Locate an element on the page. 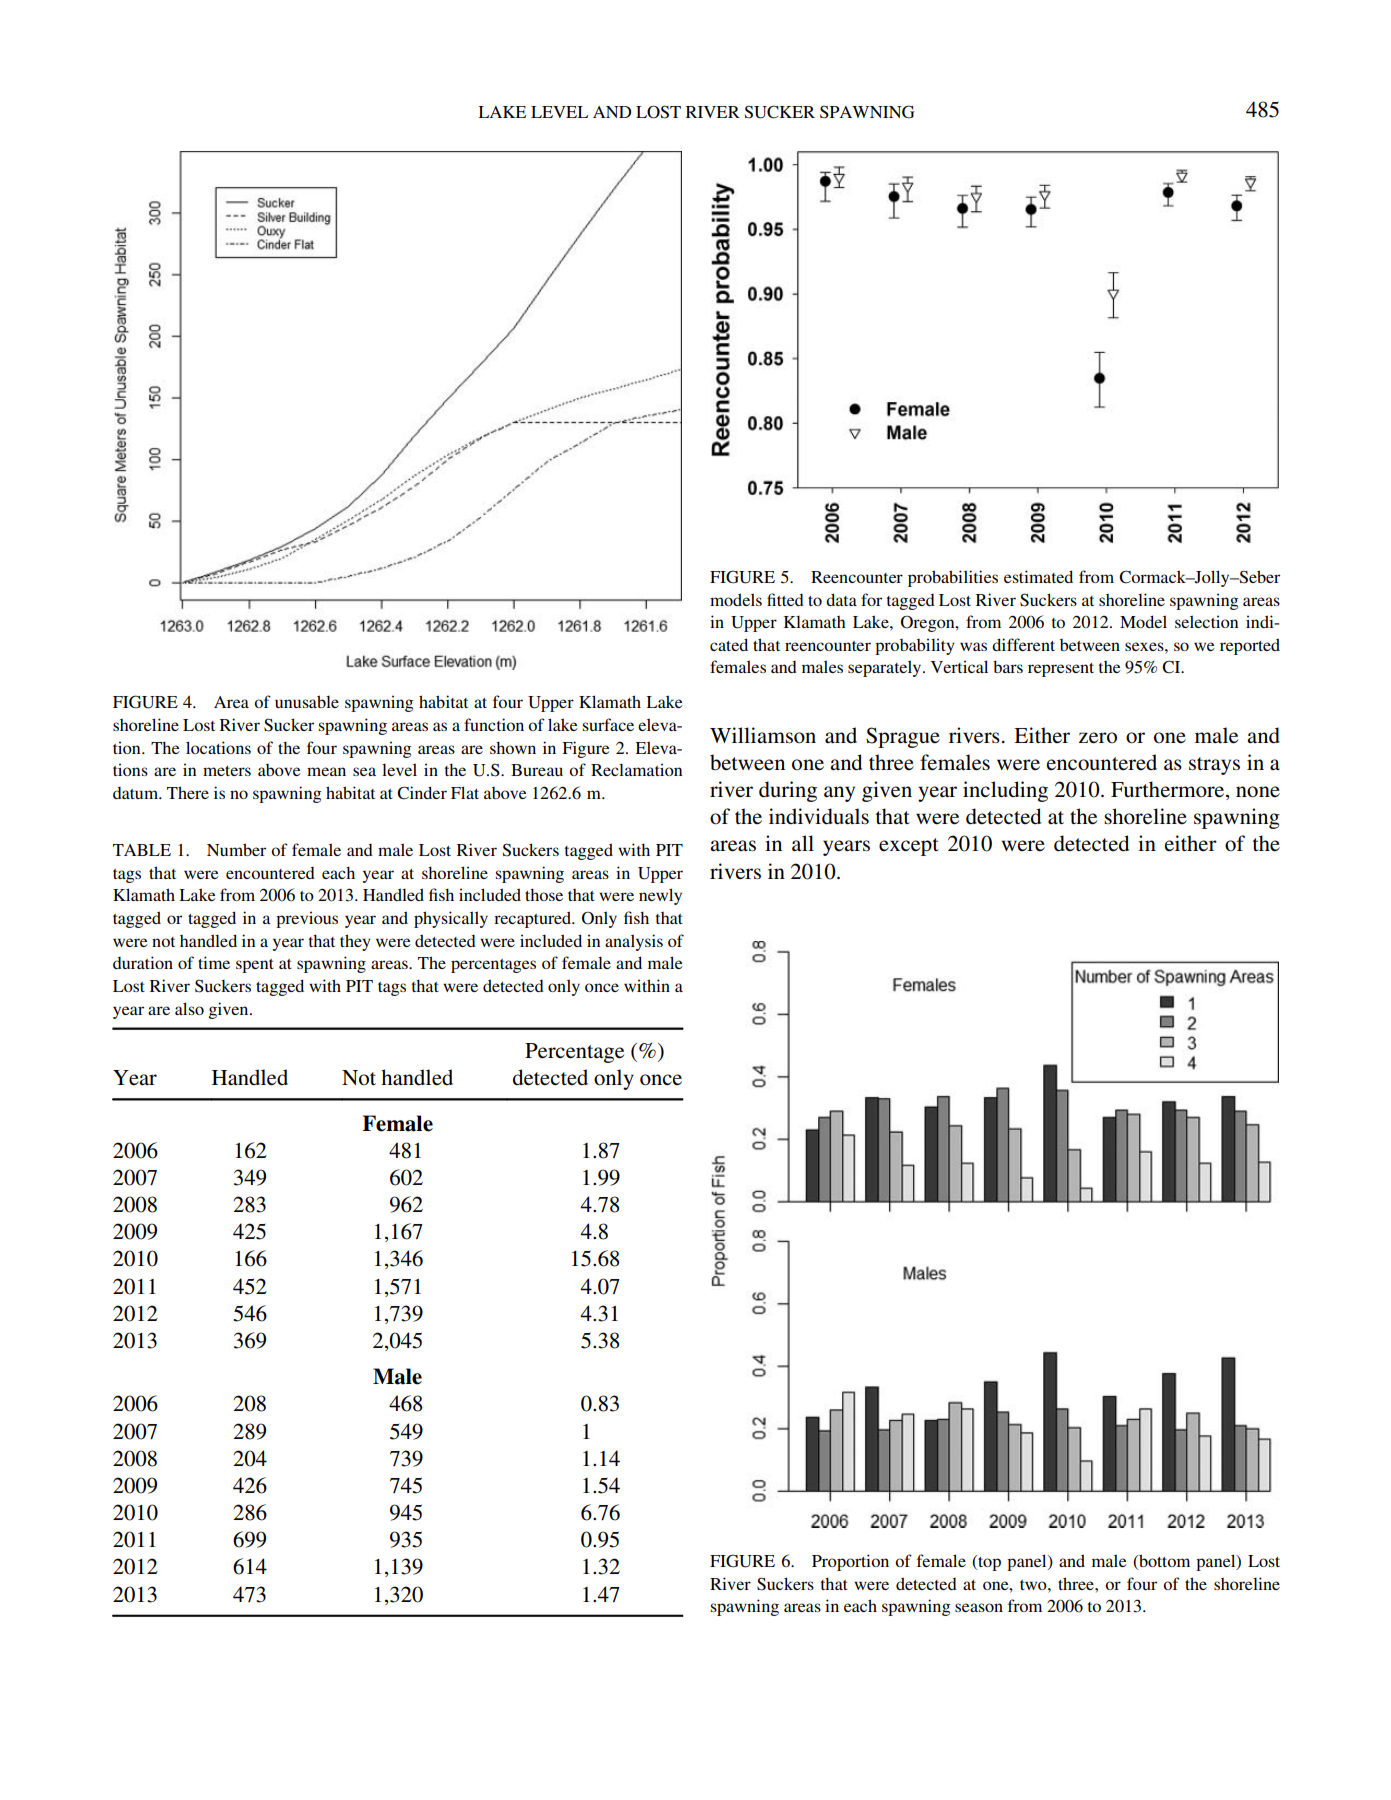 This document has height=1800, width=1391. also is located at coordinates (189, 1008).
